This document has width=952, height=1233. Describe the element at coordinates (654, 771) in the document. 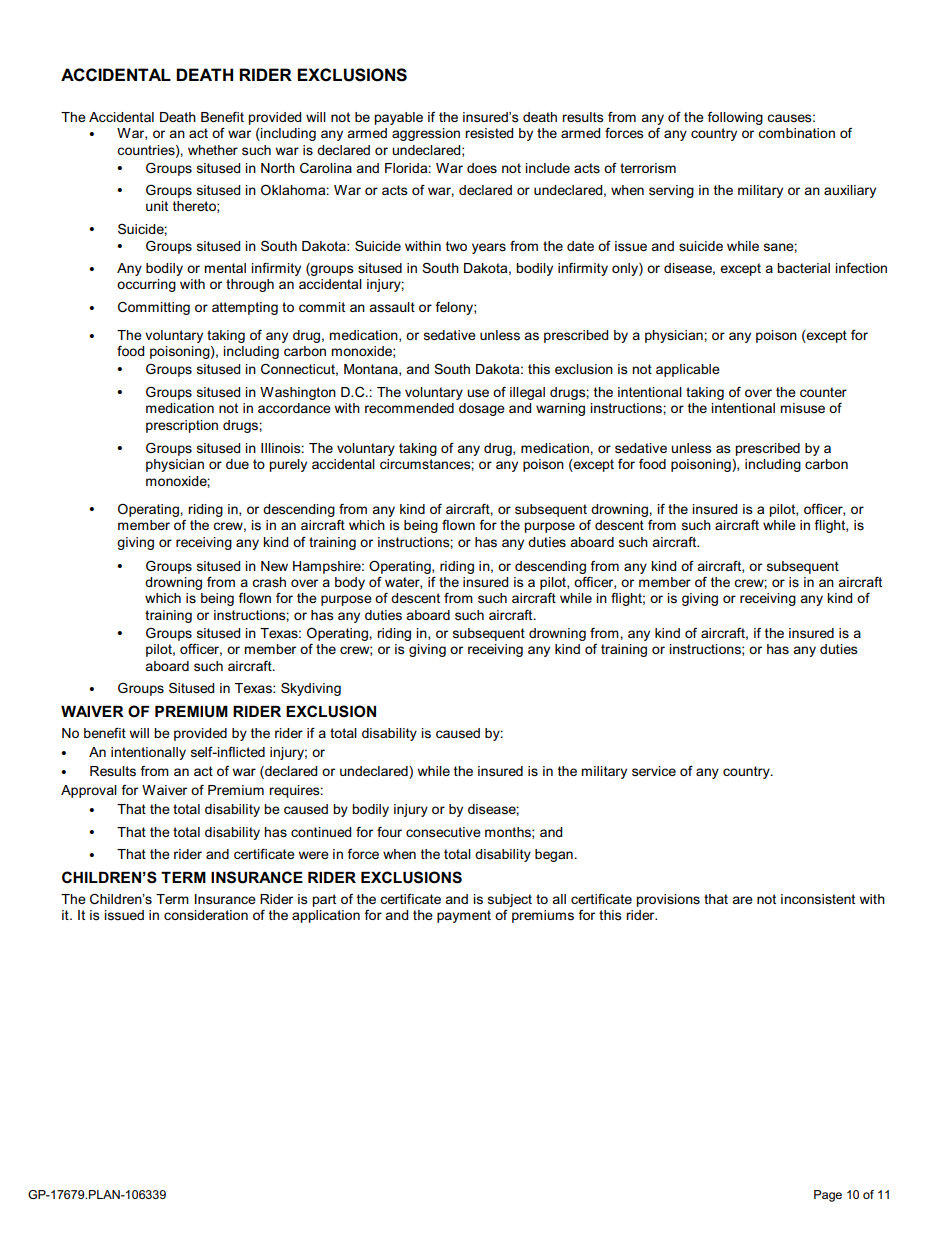

I see `service` at that location.
